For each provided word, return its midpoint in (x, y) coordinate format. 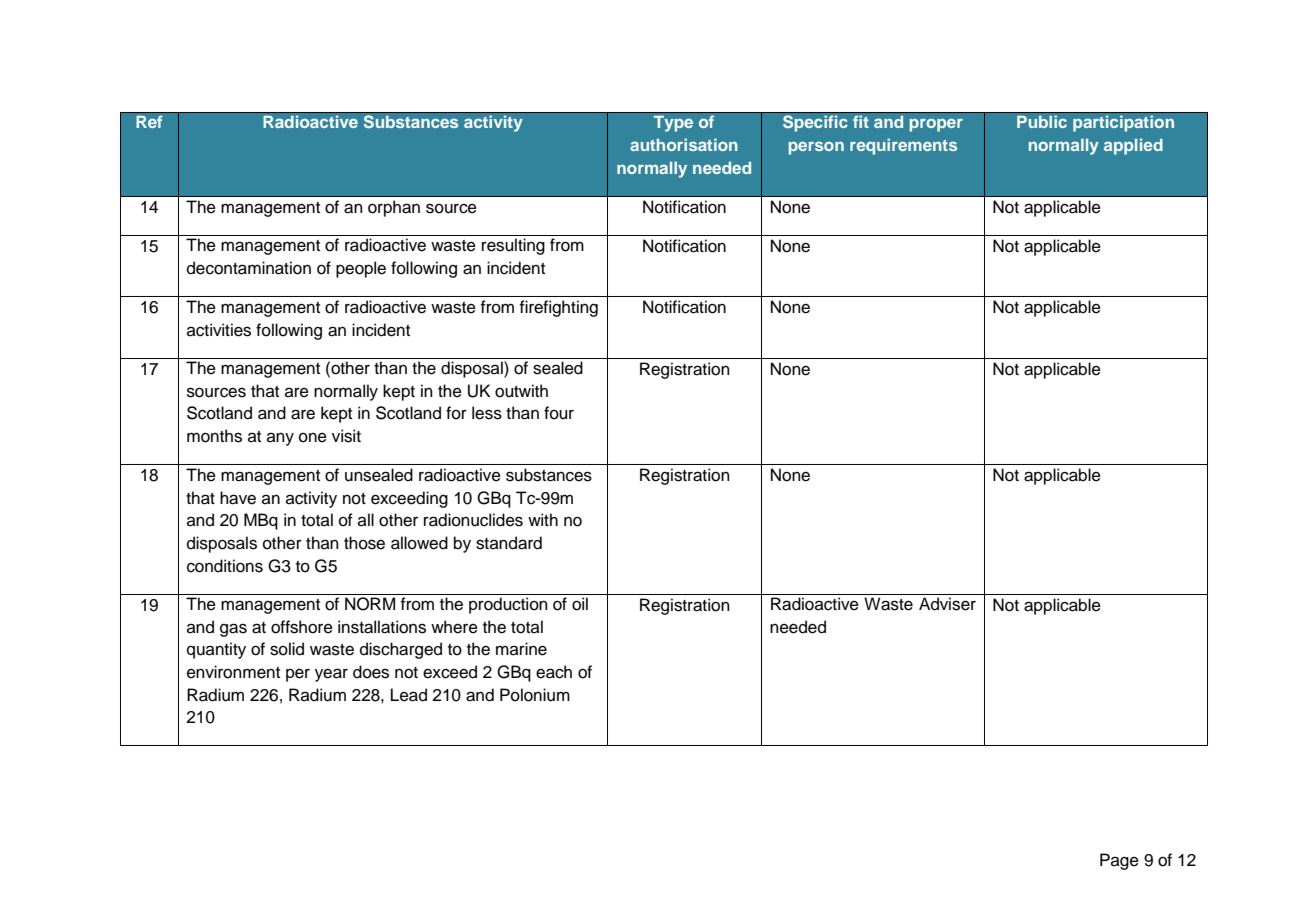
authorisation (684, 144)
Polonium (535, 695)
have (238, 498)
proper (936, 125)
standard (509, 543)
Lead (409, 695)
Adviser (947, 604)
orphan (394, 208)
